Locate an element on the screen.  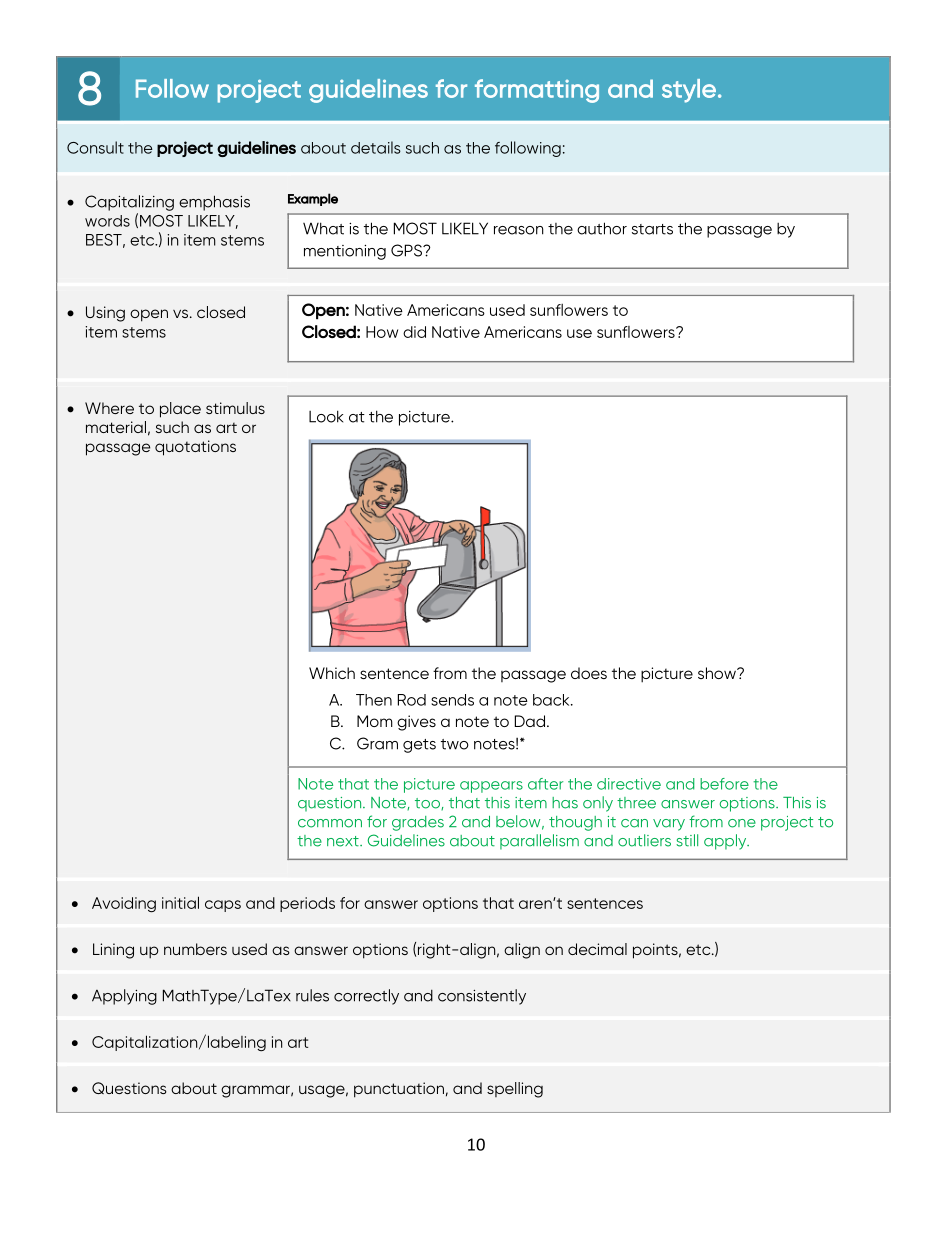
directive is located at coordinates (629, 784).
